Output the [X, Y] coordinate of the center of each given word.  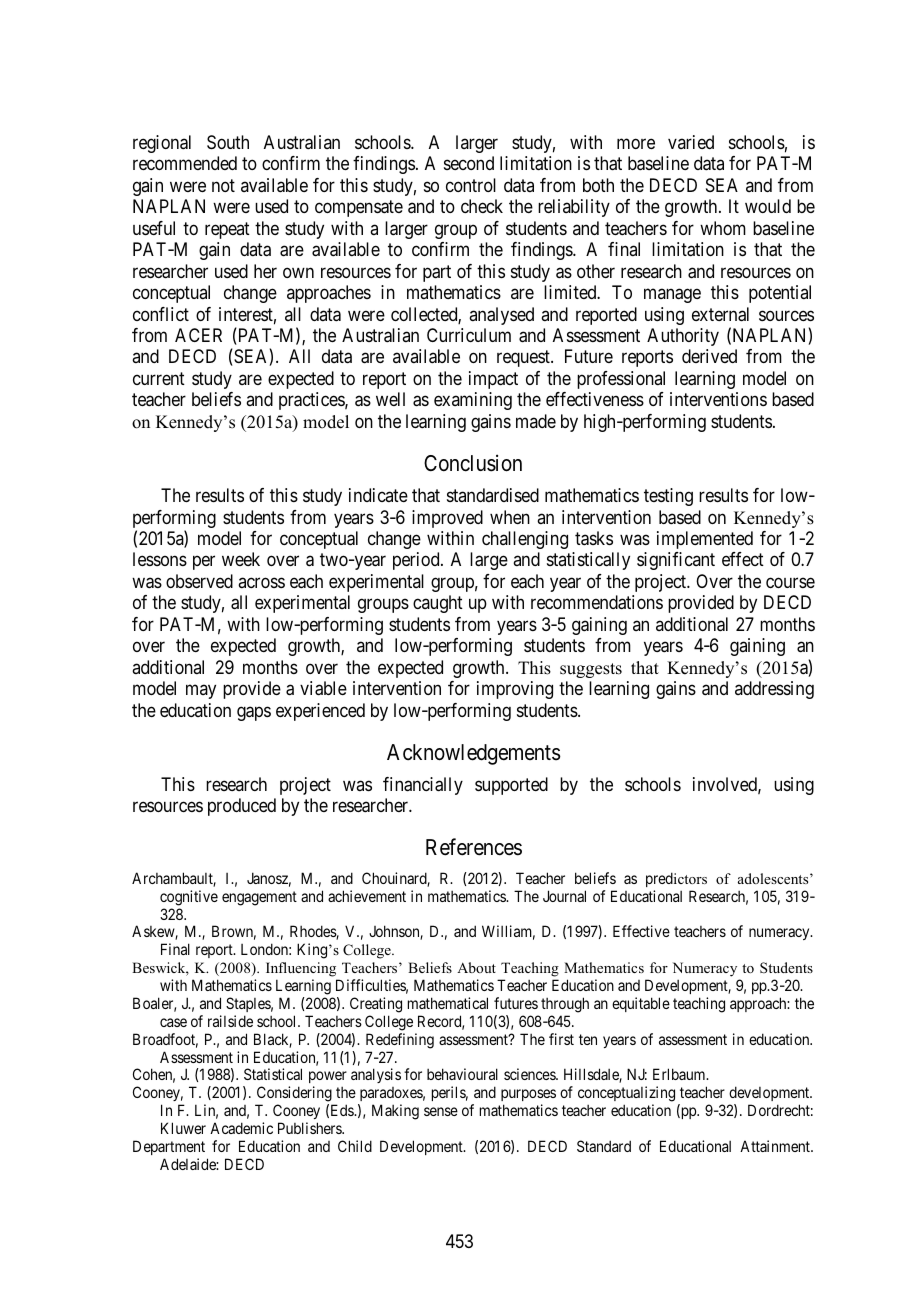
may [201, 692]
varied [691, 142]
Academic [241, 1128]
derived [709, 356]
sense [441, 1111]
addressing [774, 690]
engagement [259, 898]
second [469, 163]
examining [473, 401]
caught [438, 604]
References [474, 847]
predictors [676, 879]
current [159, 378]
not [223, 185]
